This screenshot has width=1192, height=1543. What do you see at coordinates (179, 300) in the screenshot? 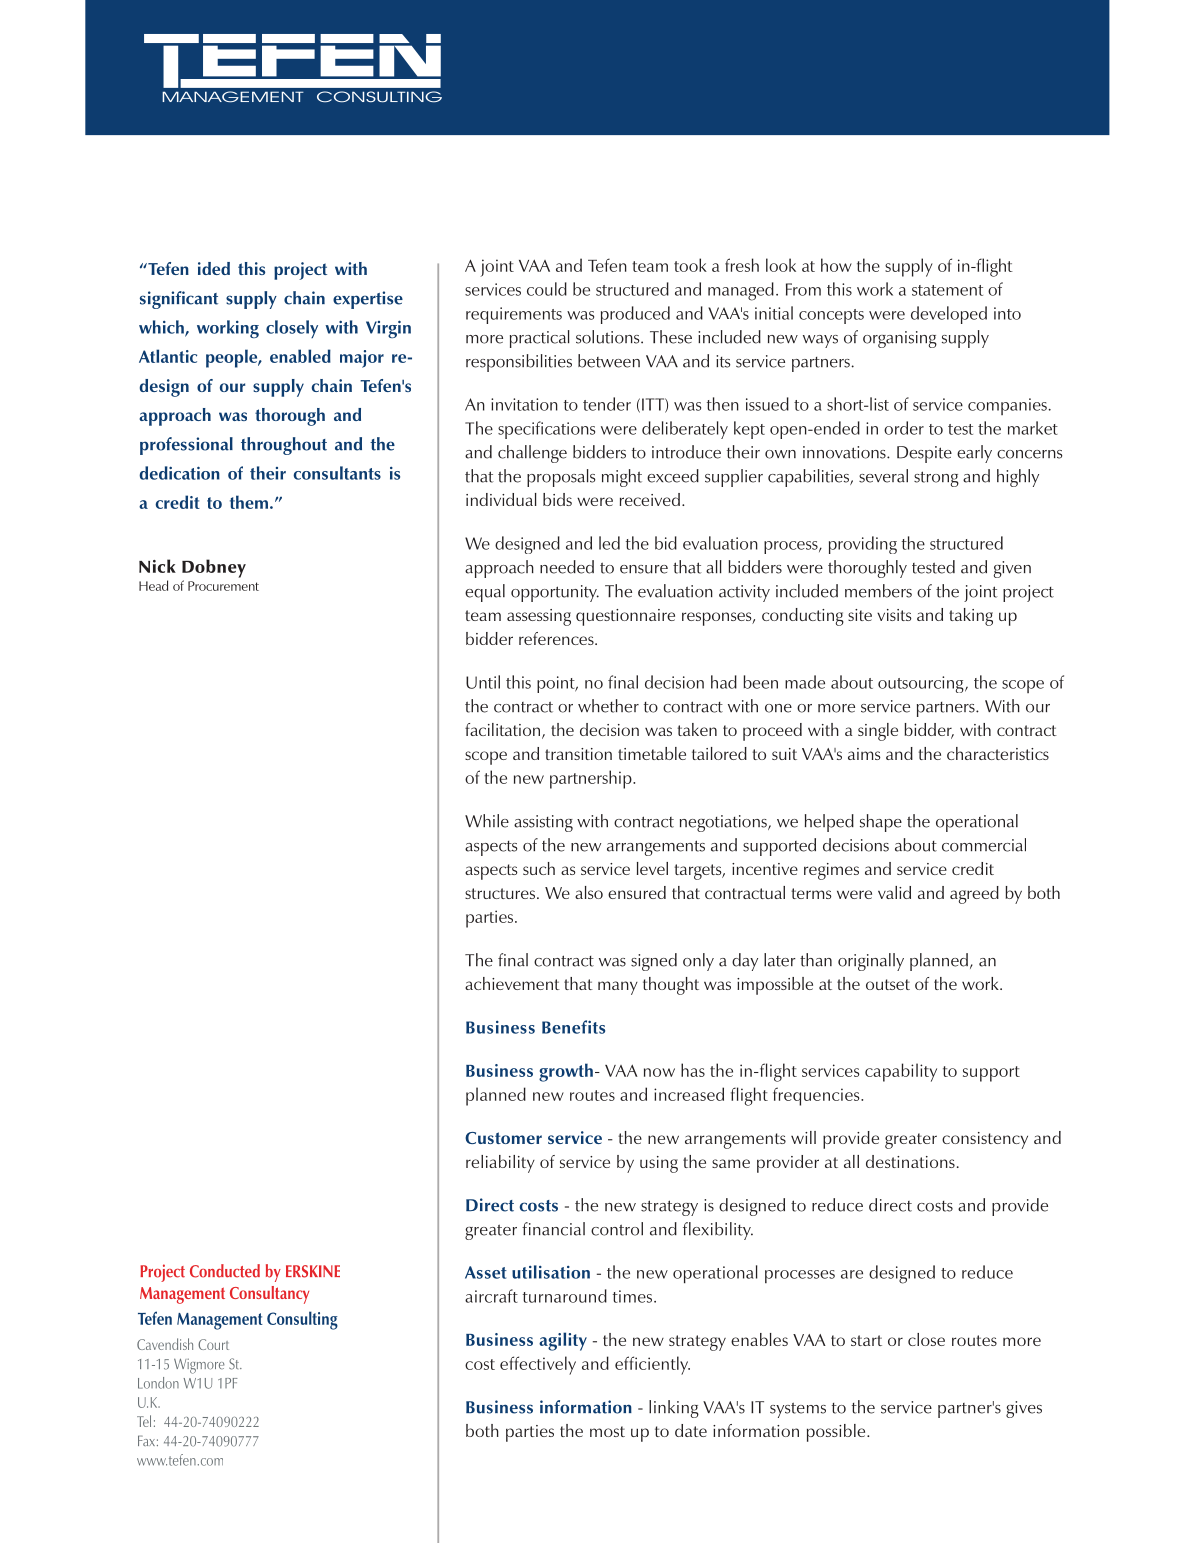
I see `significant` at bounding box center [179, 300].
